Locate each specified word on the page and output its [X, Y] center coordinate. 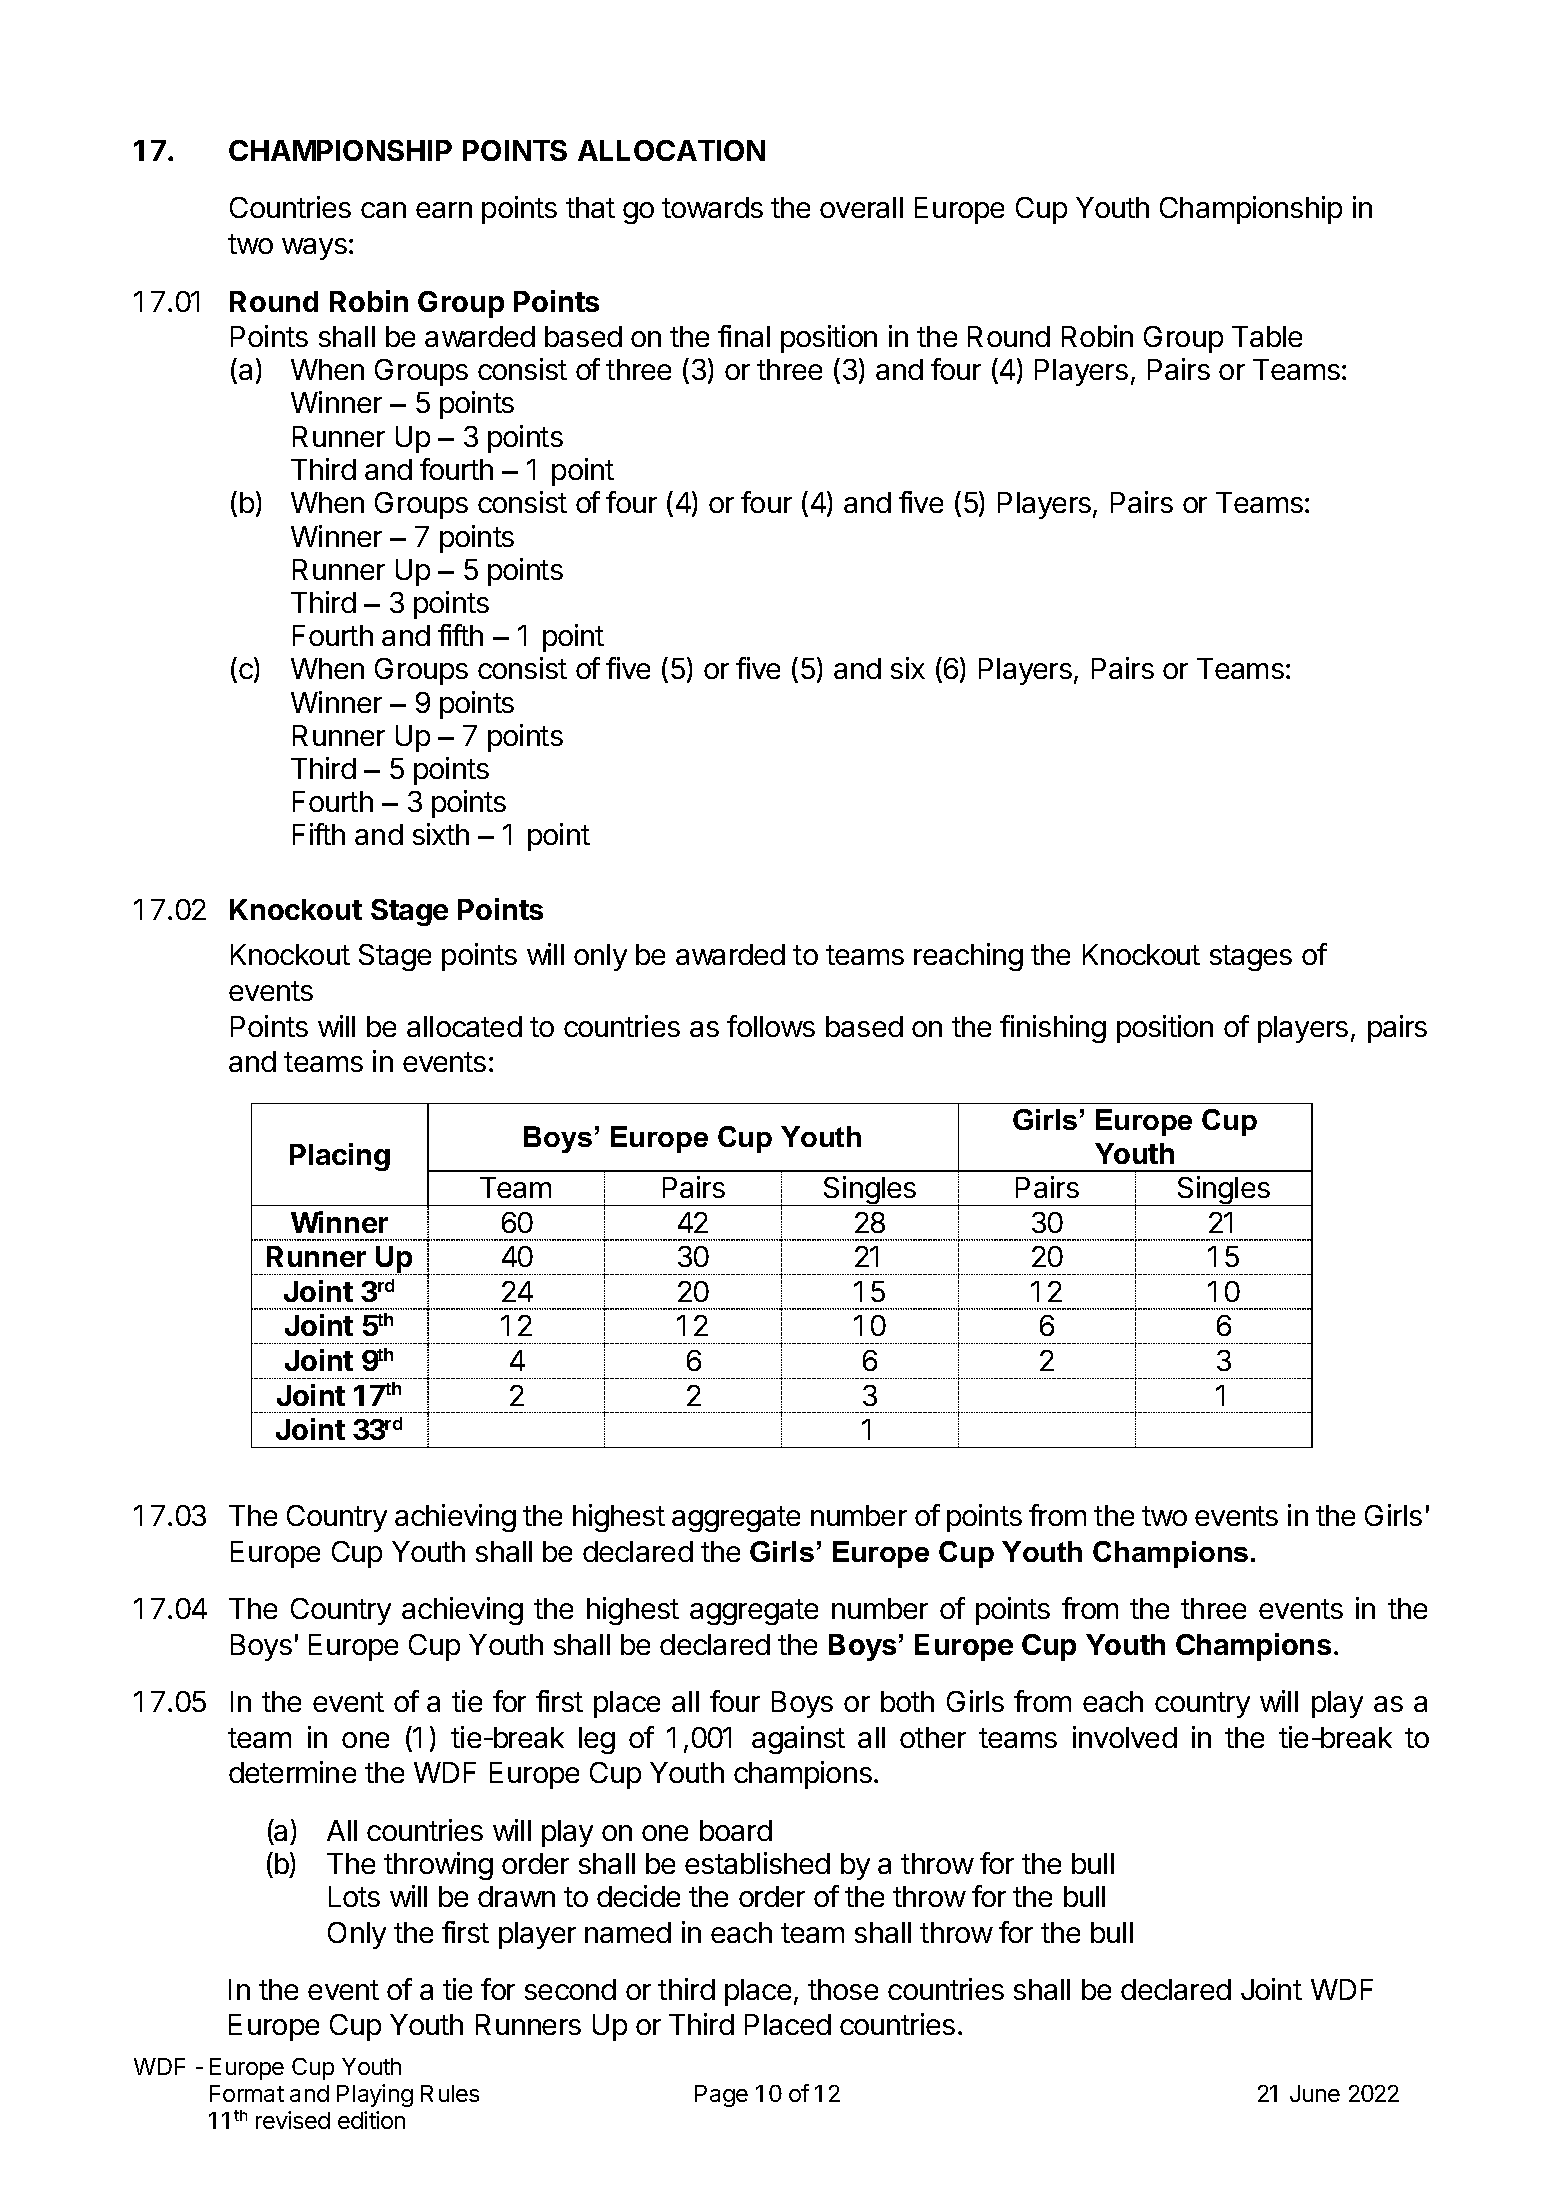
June [1315, 2093]
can [383, 210]
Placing [340, 1157]
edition [371, 2120]
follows [771, 1026]
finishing [1053, 1029]
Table [1267, 336]
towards [712, 207]
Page [721, 2096]
